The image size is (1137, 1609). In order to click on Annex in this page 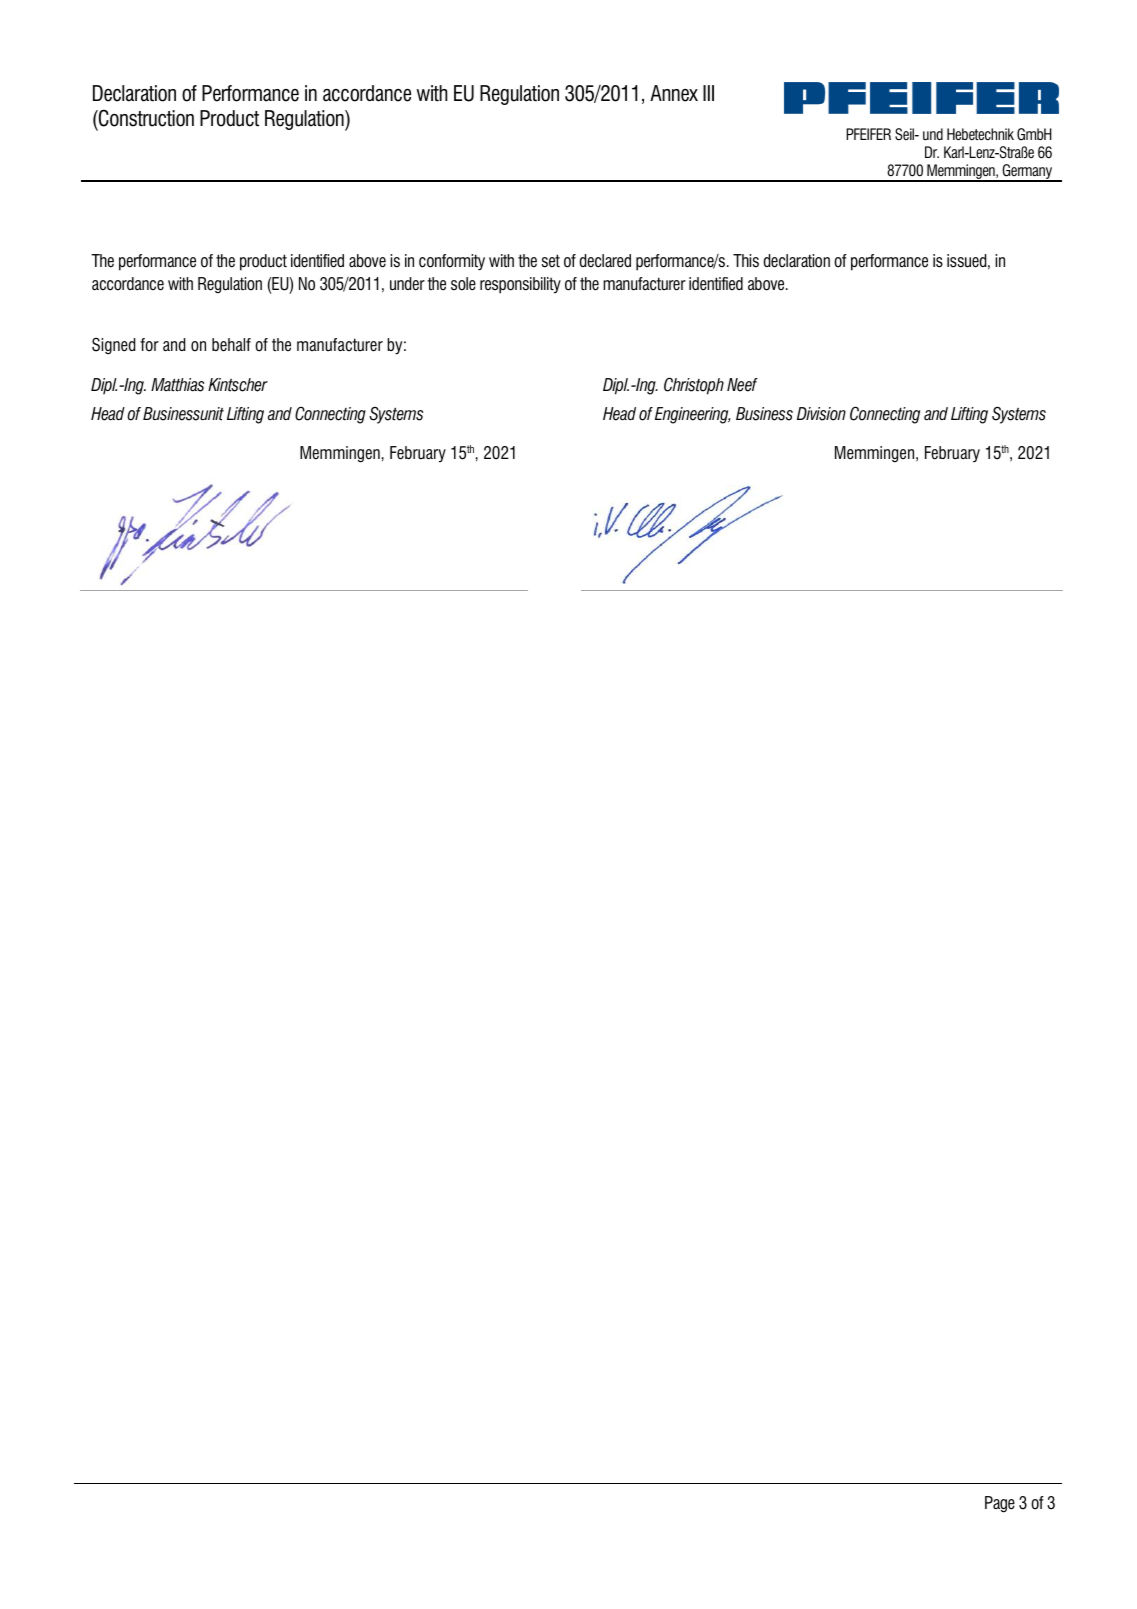, I will do `click(674, 93)`.
